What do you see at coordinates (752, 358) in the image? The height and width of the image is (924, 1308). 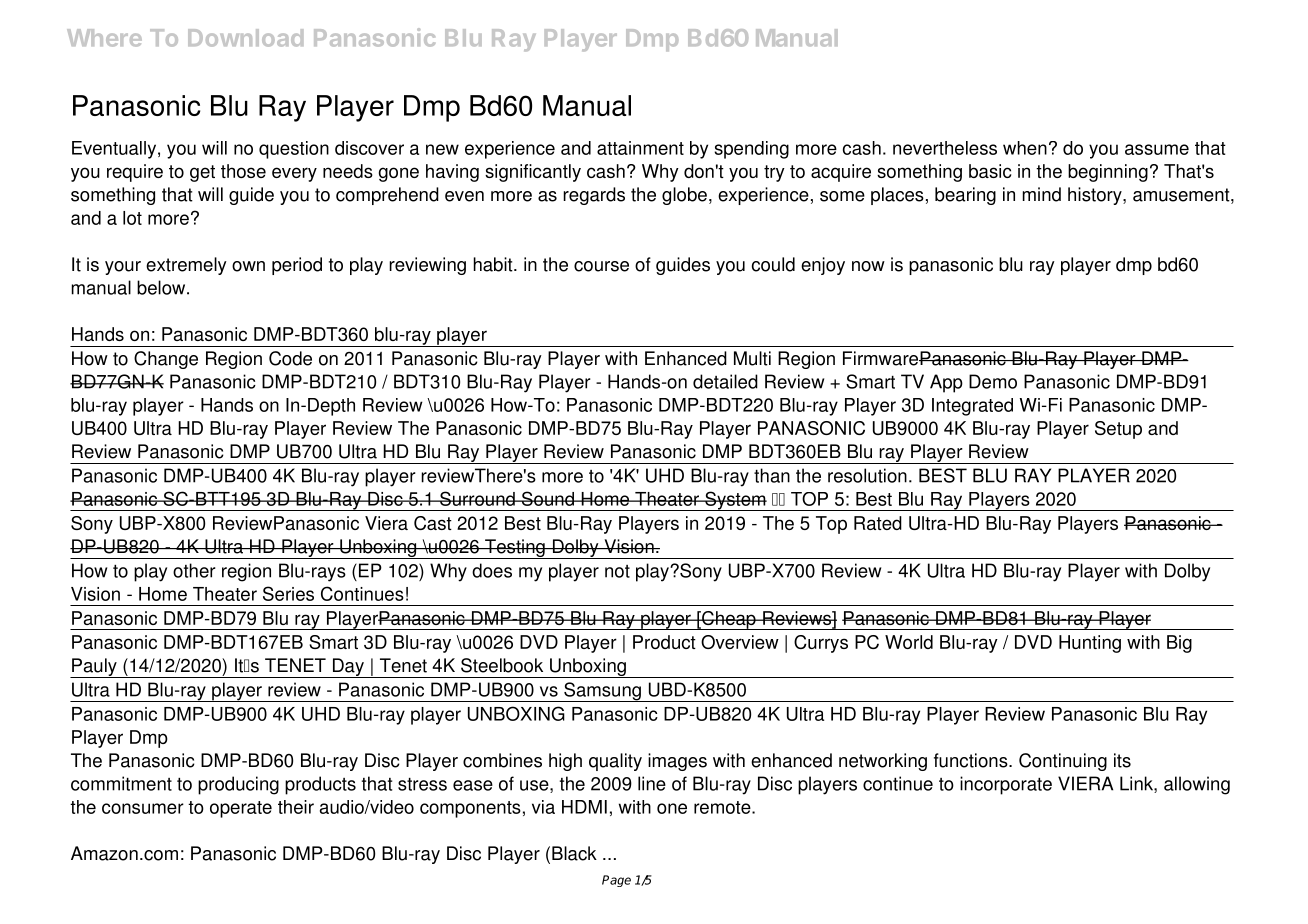 I see `Multi` at bounding box center [752, 358].
